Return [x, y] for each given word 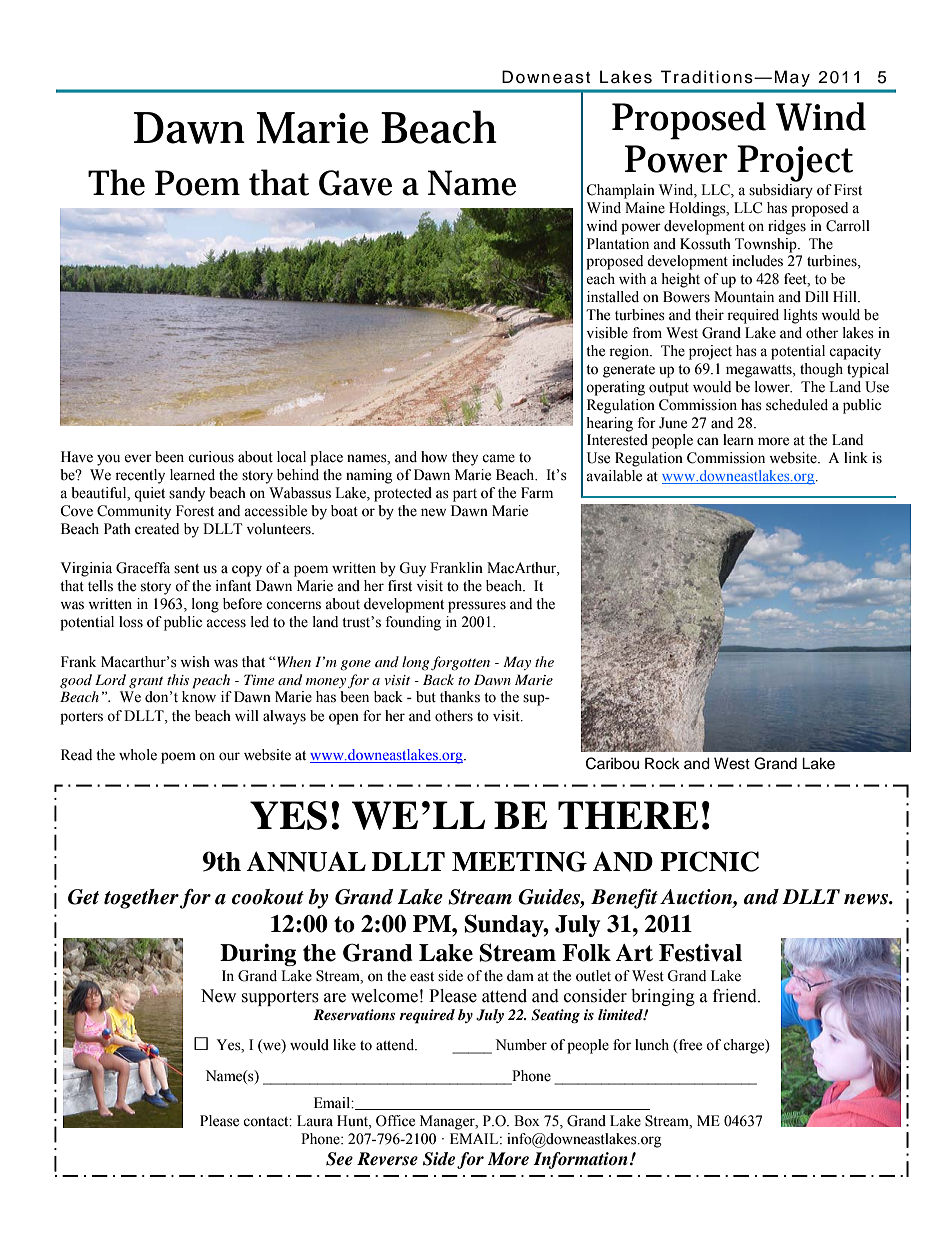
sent [186, 569]
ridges [787, 227]
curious [211, 457]
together [141, 899]
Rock [662, 763]
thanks [460, 697]
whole [138, 755]
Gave [355, 183]
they [465, 458]
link [856, 457]
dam [520, 975]
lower [773, 387]
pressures [477, 607]
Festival [700, 953]
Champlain [620, 191]
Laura [315, 1121]
